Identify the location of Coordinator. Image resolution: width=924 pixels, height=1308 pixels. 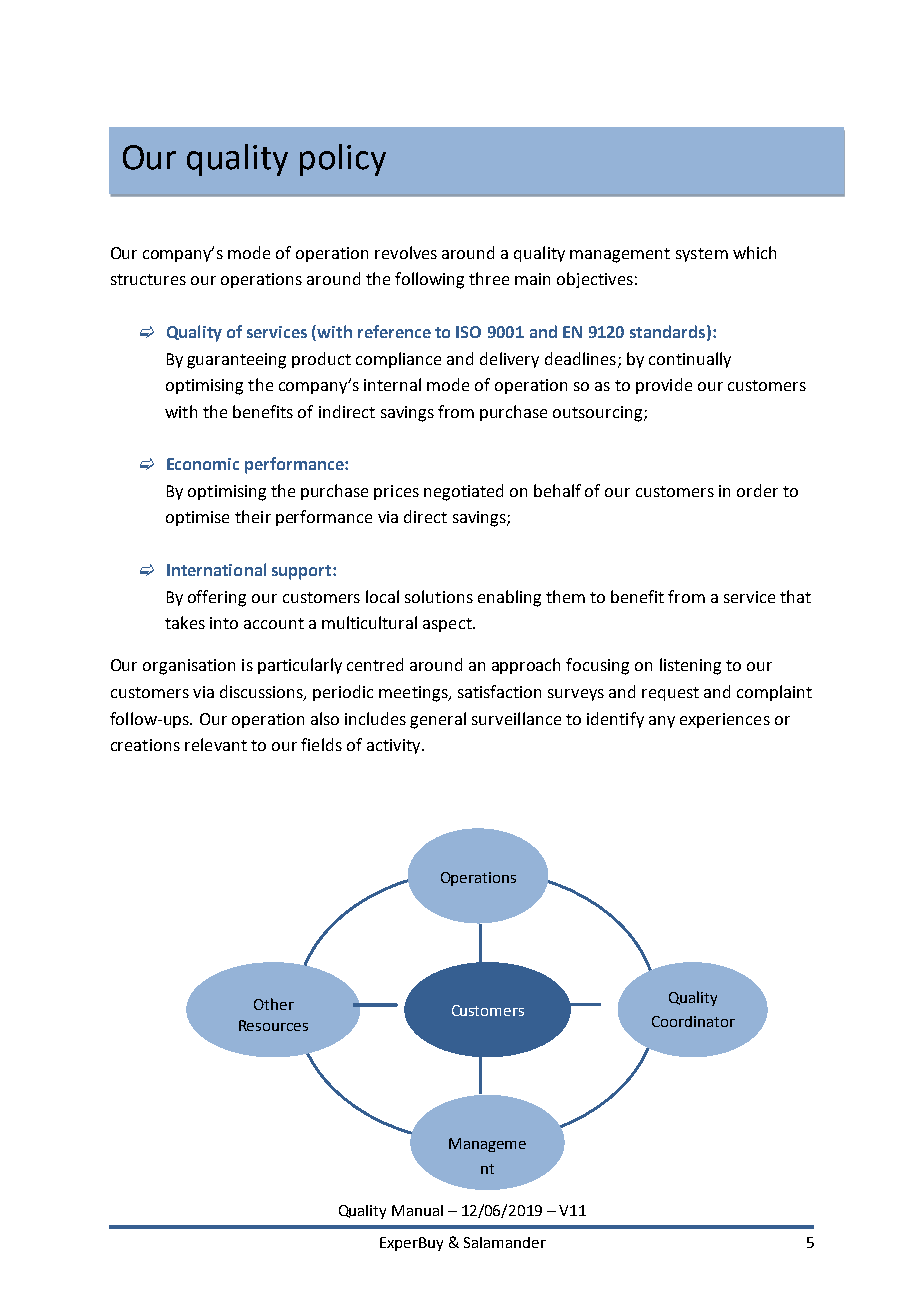
(693, 1021).
